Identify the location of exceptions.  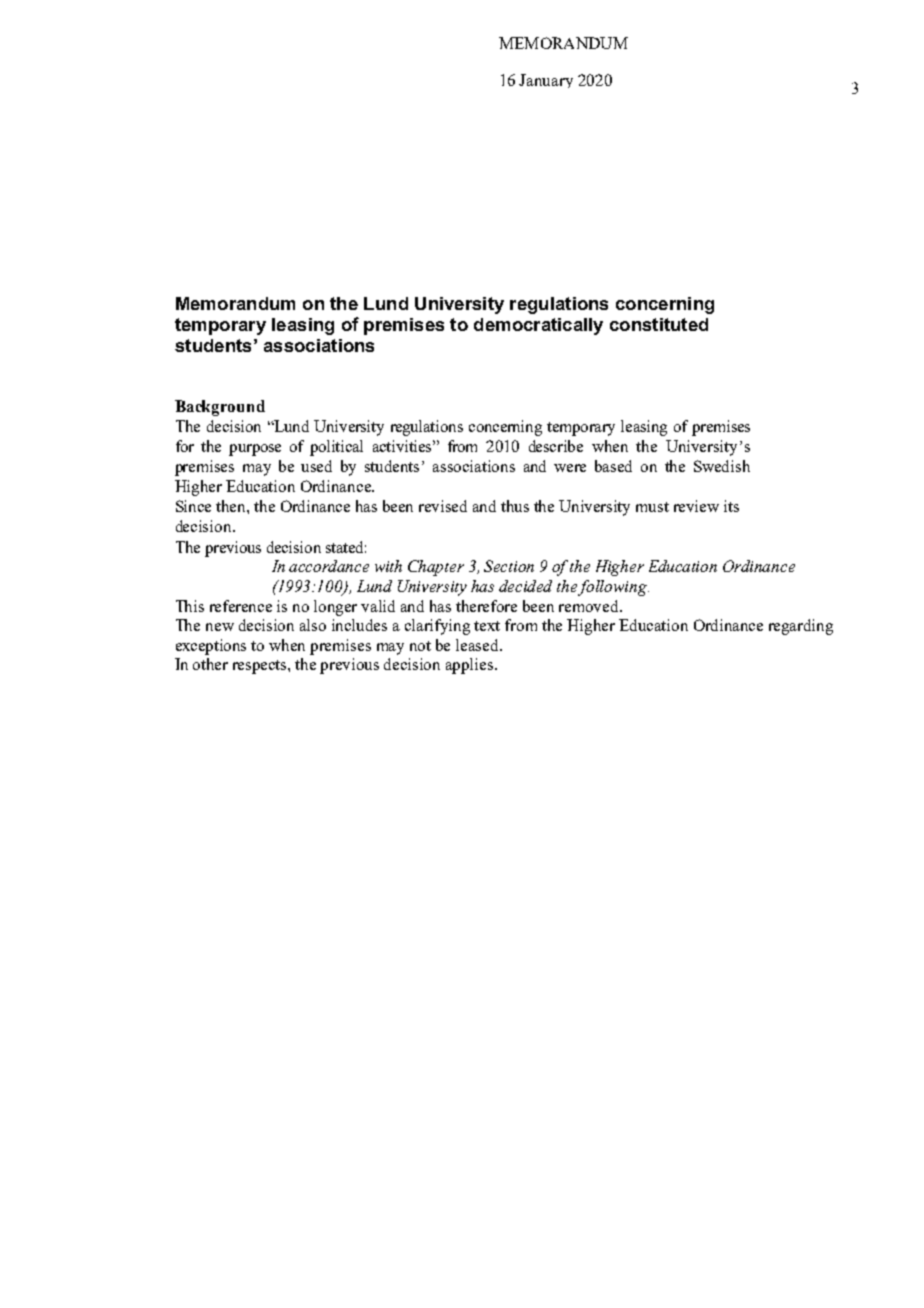
(211, 647).
